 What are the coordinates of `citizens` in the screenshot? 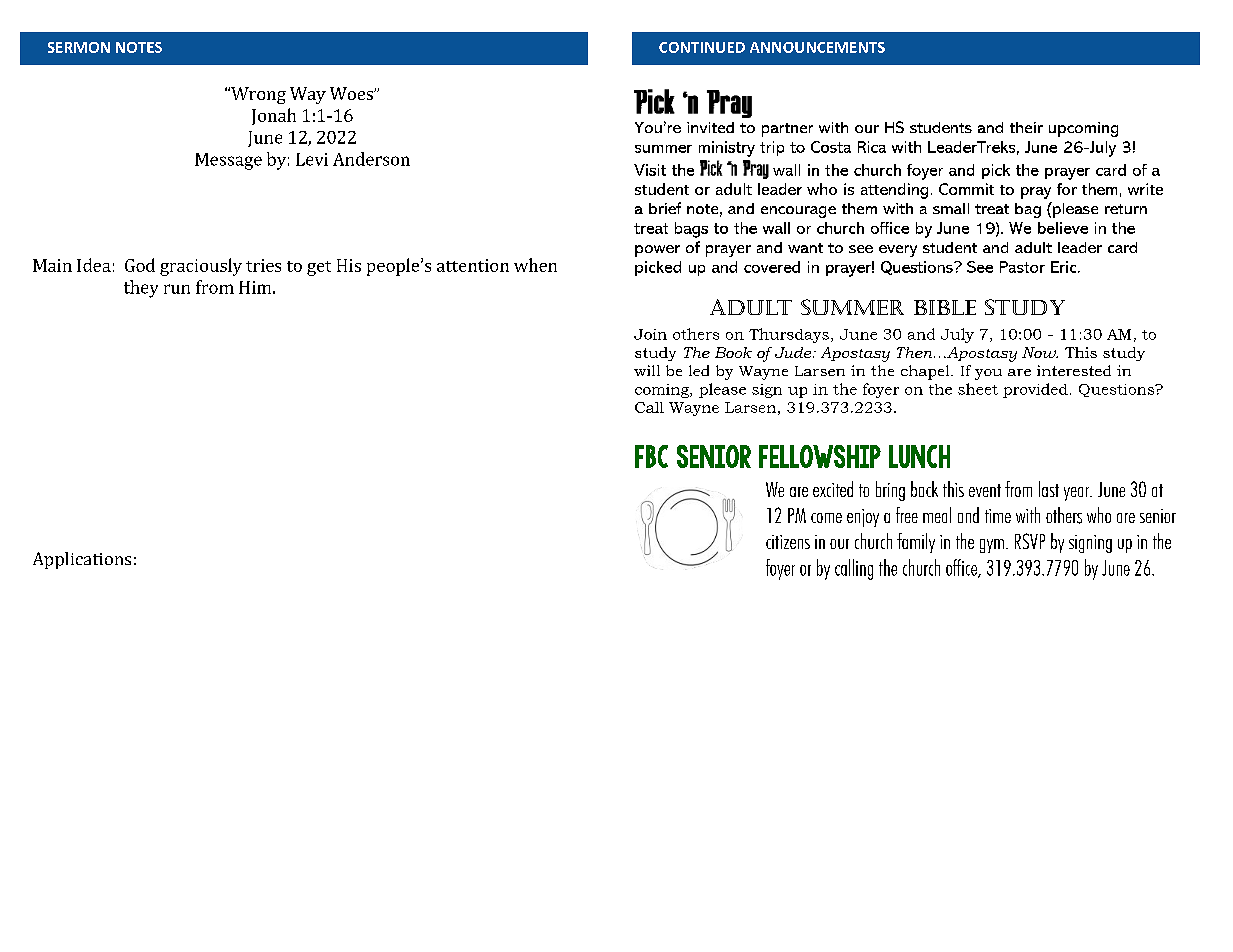 It's located at (788, 542).
